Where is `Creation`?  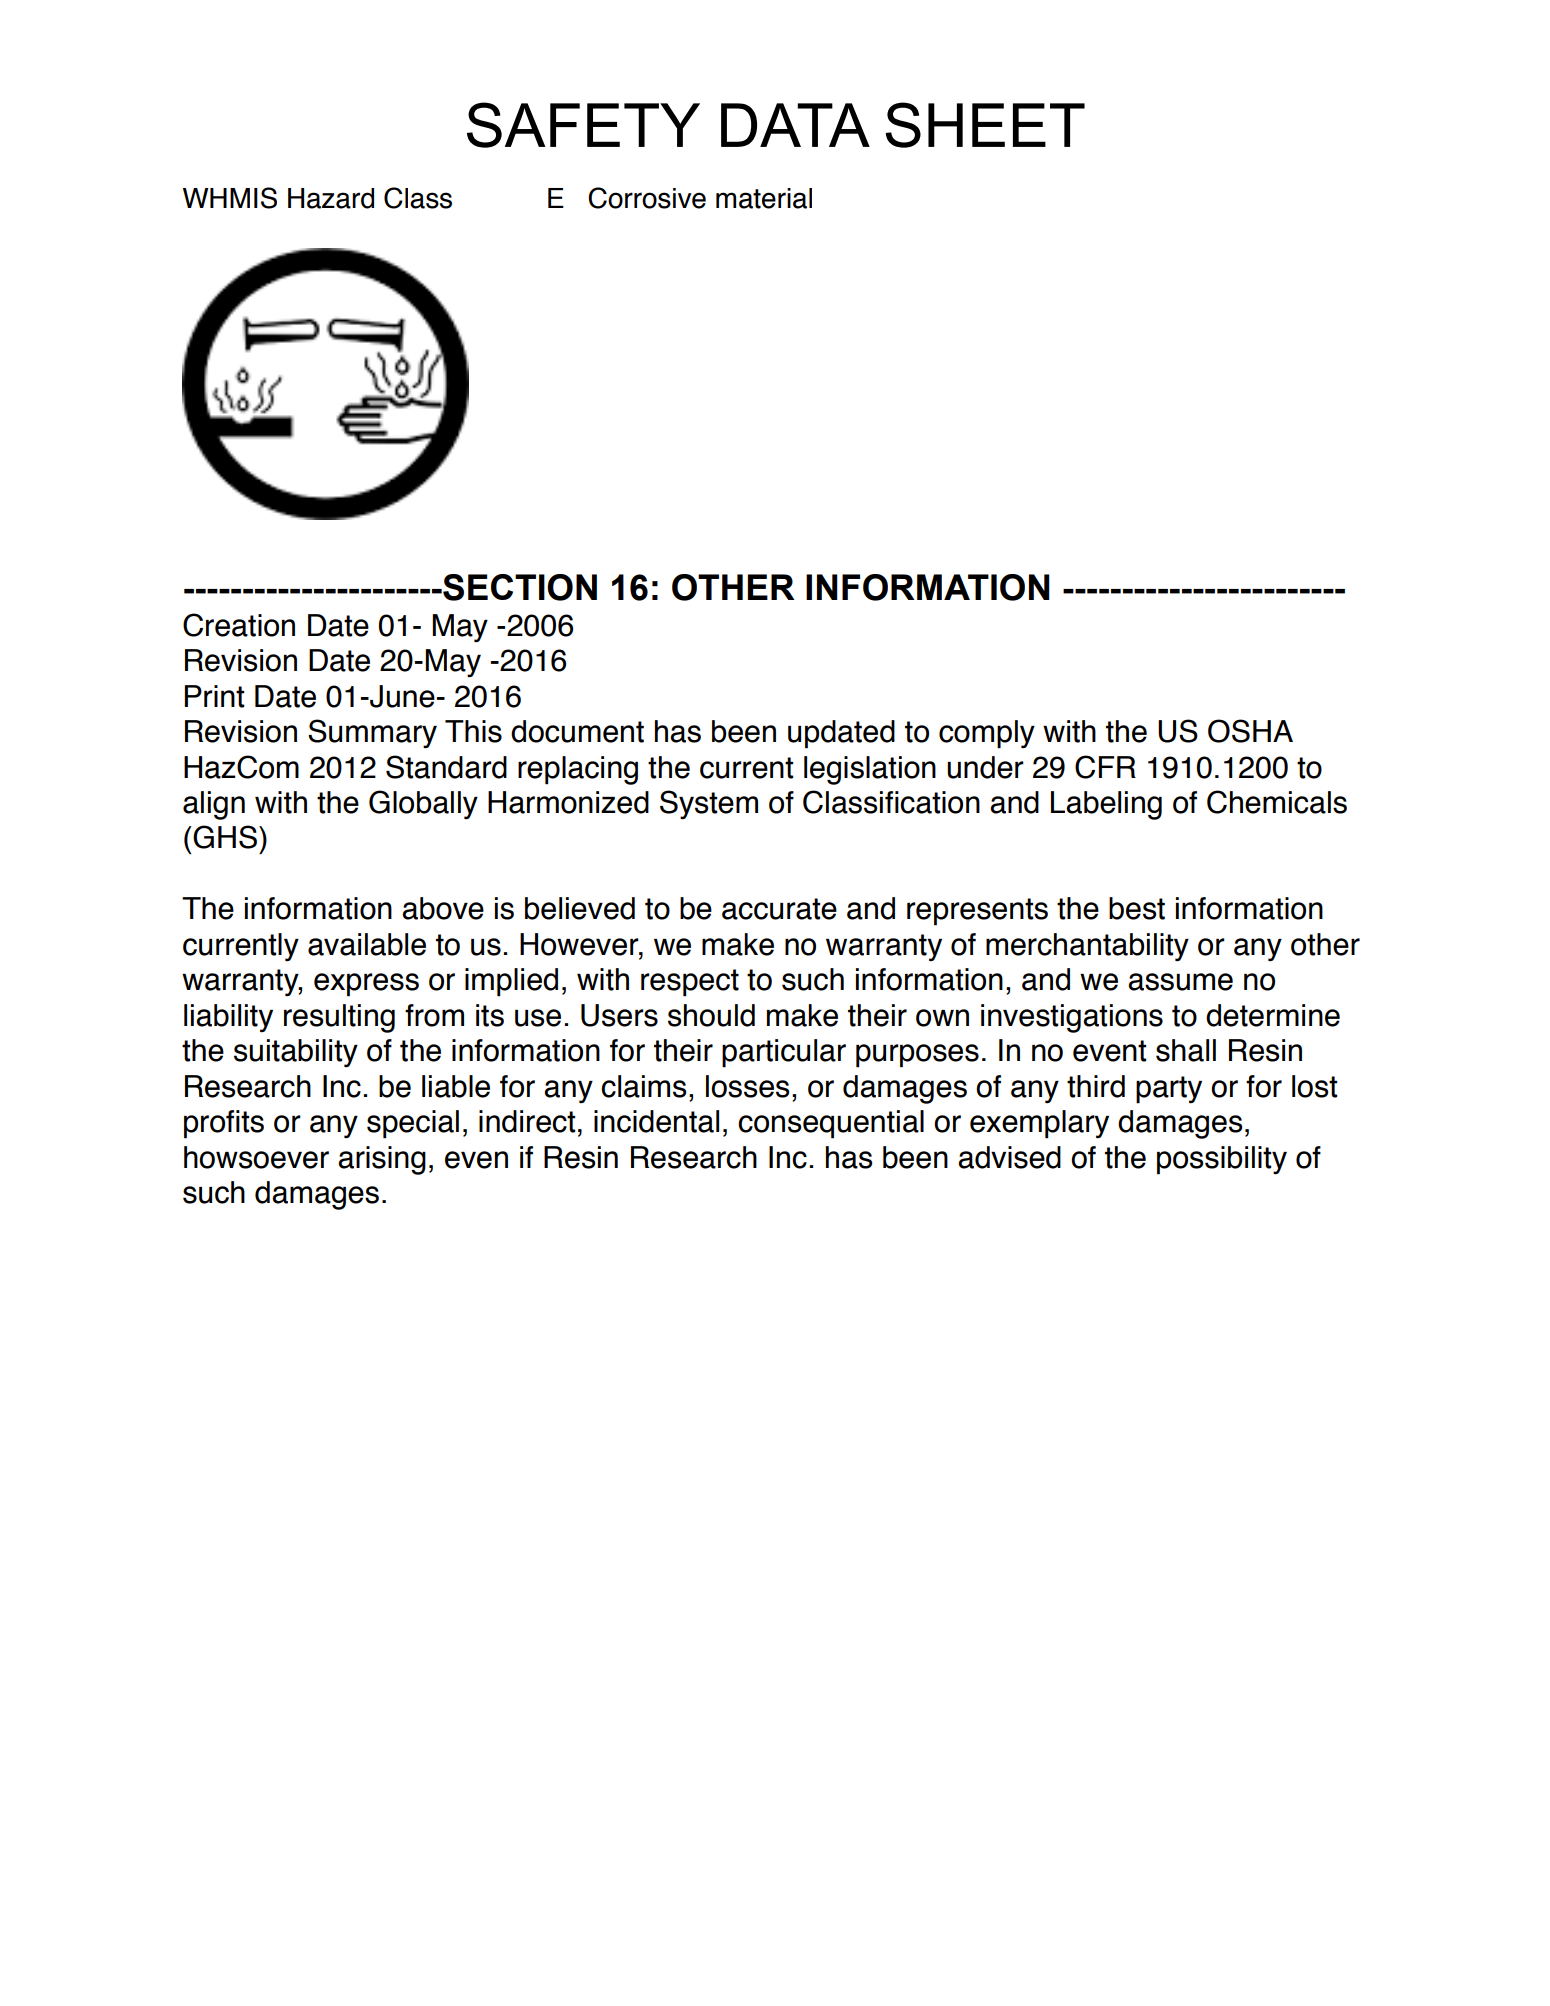 Creation is located at coordinates (239, 625).
